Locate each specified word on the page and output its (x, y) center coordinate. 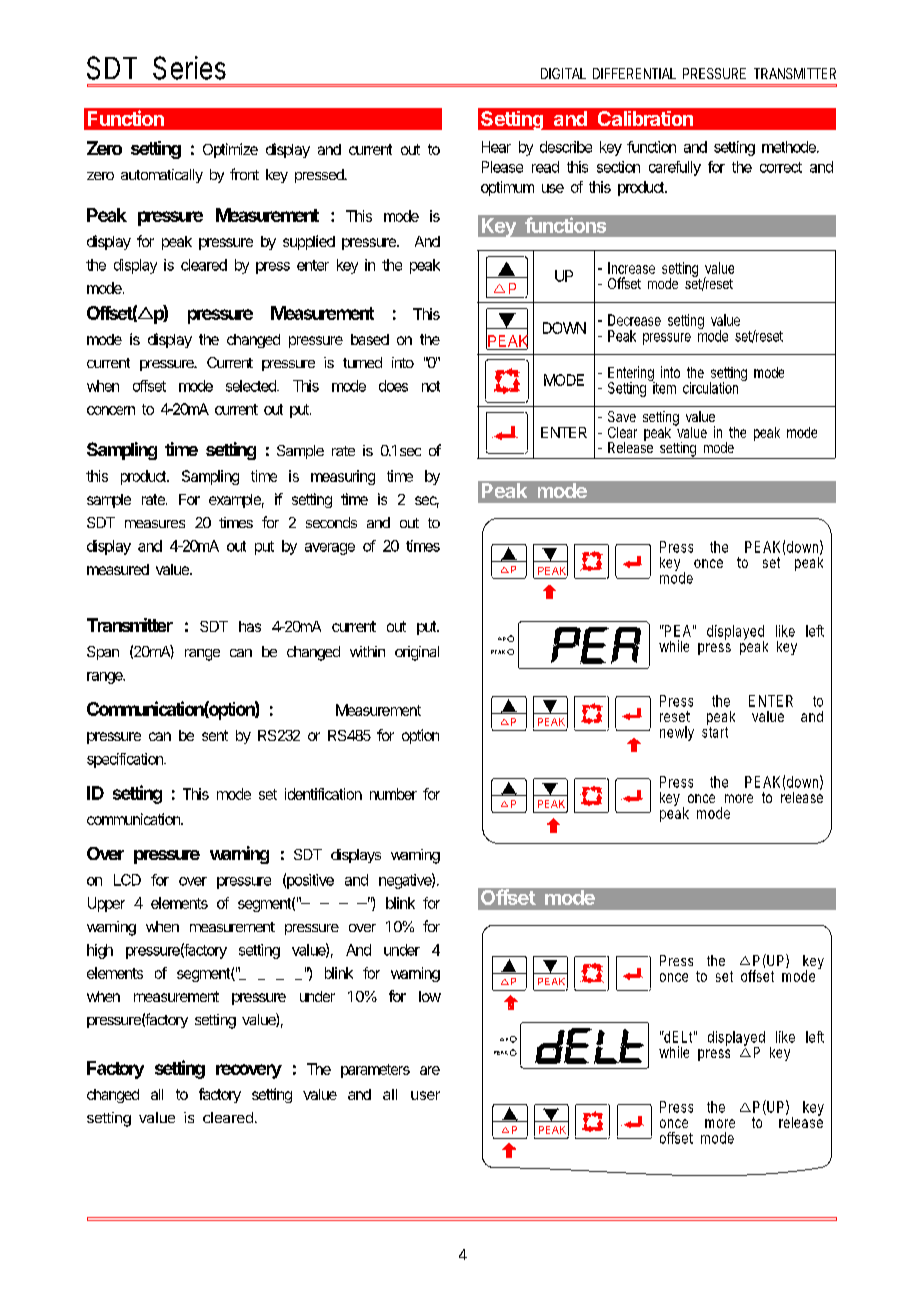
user (425, 1095)
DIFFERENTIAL (634, 73)
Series (189, 68)
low (430, 996)
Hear (496, 147)
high (100, 951)
